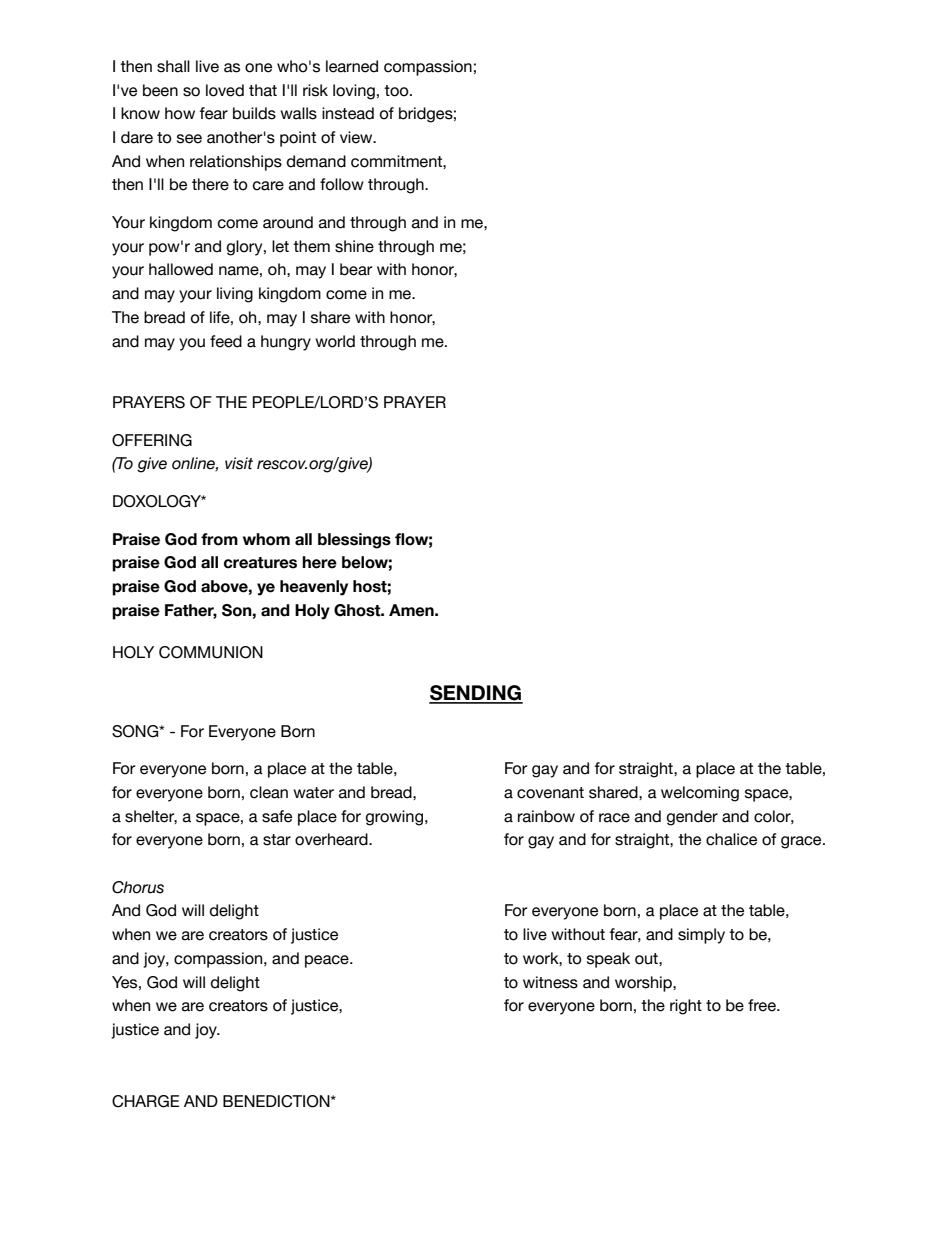 Image resolution: width=952 pixels, height=1233 pixels. I want to click on welcoming, so click(700, 794).
